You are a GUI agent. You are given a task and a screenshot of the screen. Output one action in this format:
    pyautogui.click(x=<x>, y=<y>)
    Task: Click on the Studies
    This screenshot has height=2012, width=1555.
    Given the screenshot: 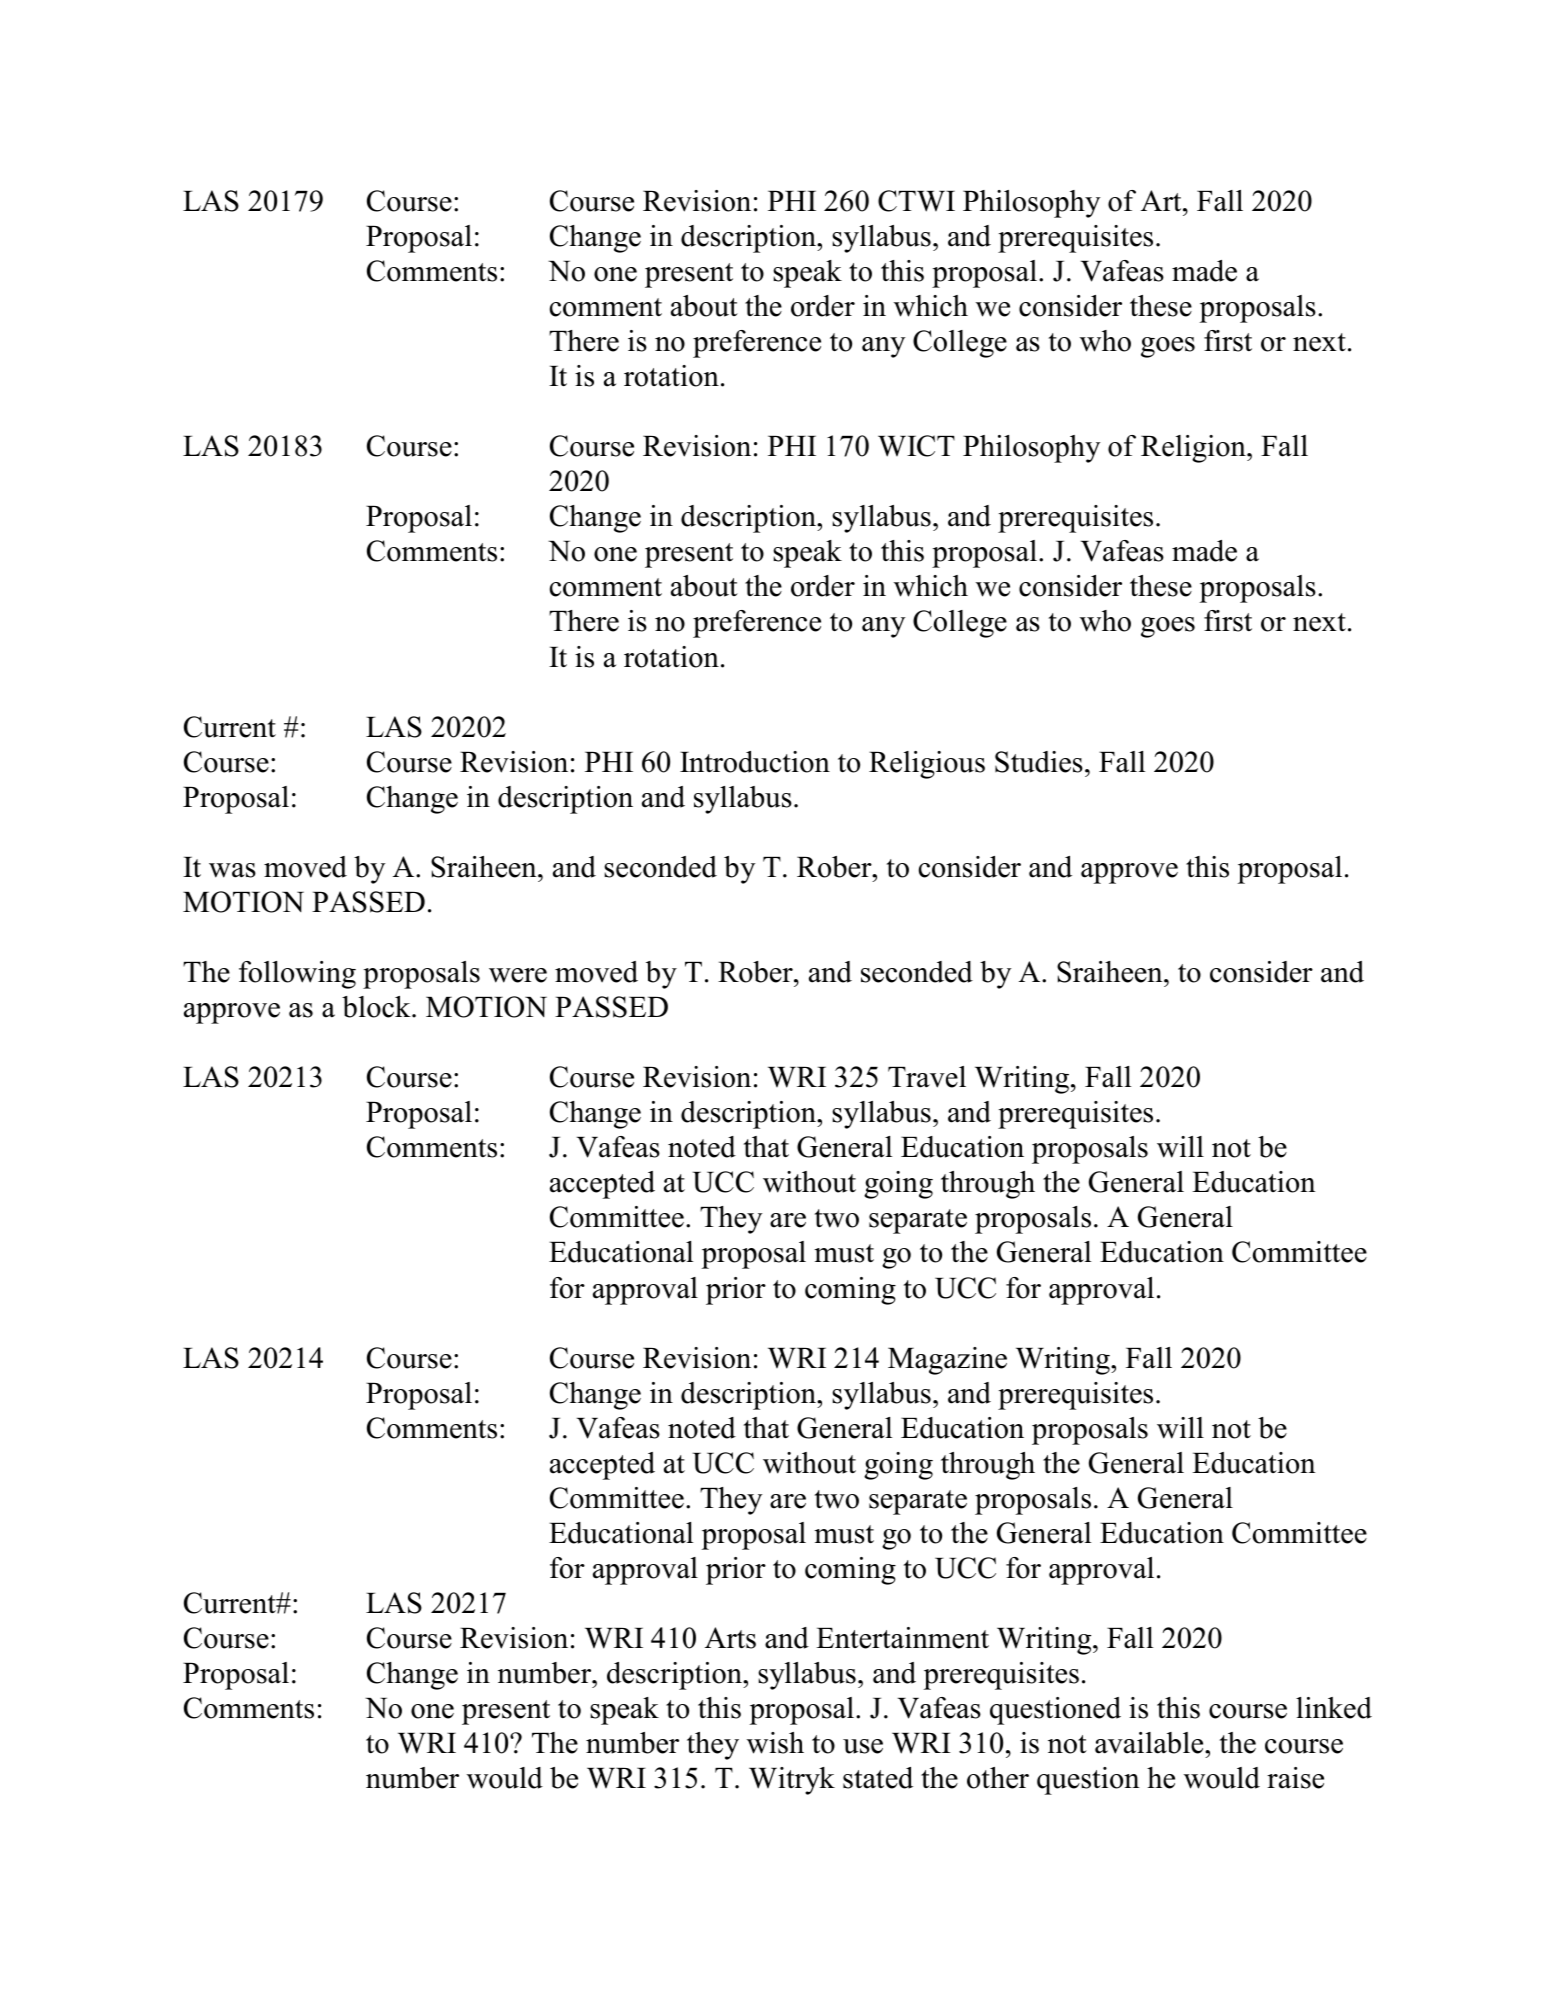 What is the action you would take?
    pyautogui.click(x=1039, y=762)
